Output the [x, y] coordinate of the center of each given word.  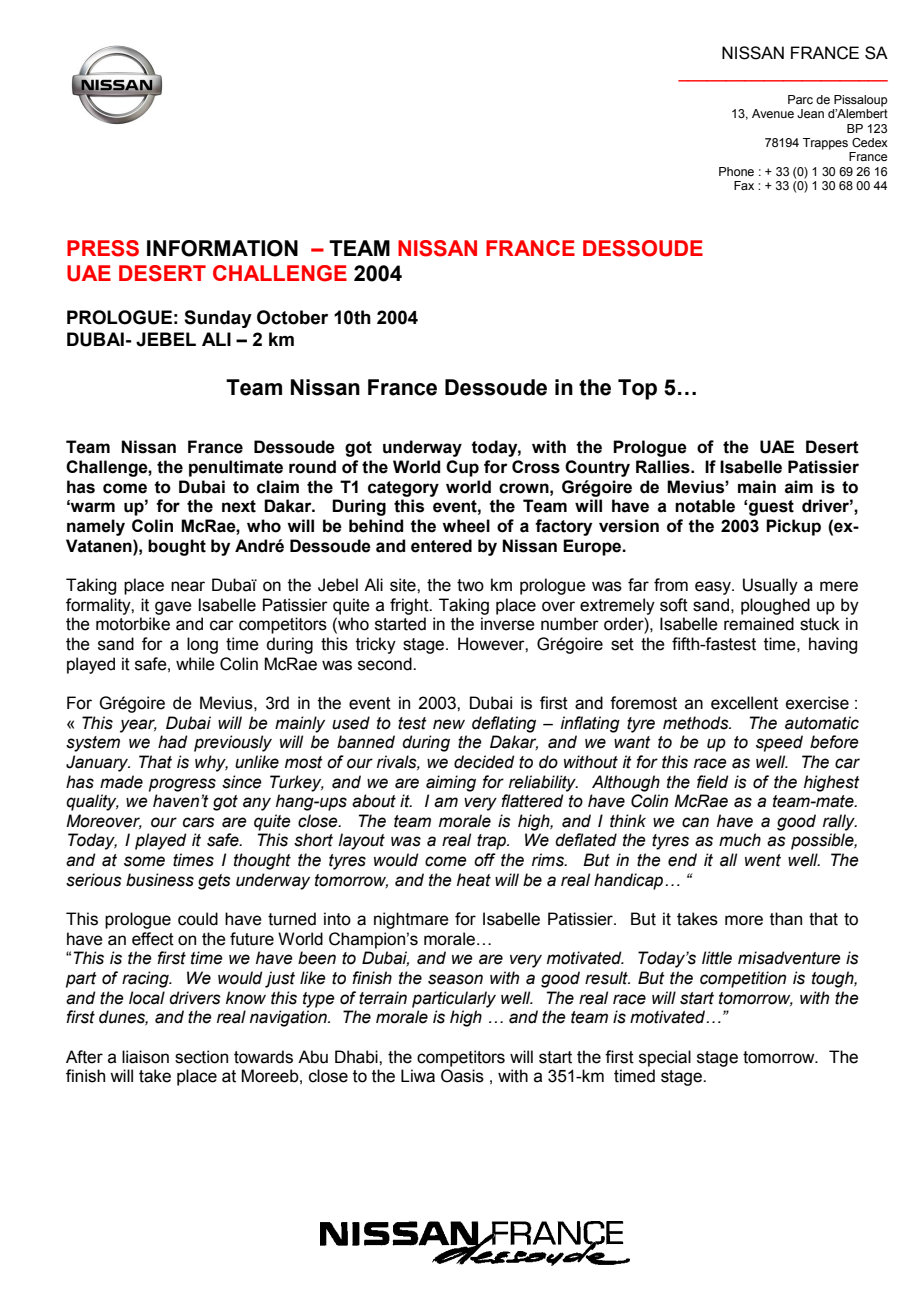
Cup [462, 468]
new [449, 724]
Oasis [462, 1076]
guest [771, 508]
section [201, 1057]
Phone [736, 171]
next [239, 506]
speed [779, 743]
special [665, 1058]
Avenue [773, 113]
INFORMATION [222, 248]
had [173, 742]
